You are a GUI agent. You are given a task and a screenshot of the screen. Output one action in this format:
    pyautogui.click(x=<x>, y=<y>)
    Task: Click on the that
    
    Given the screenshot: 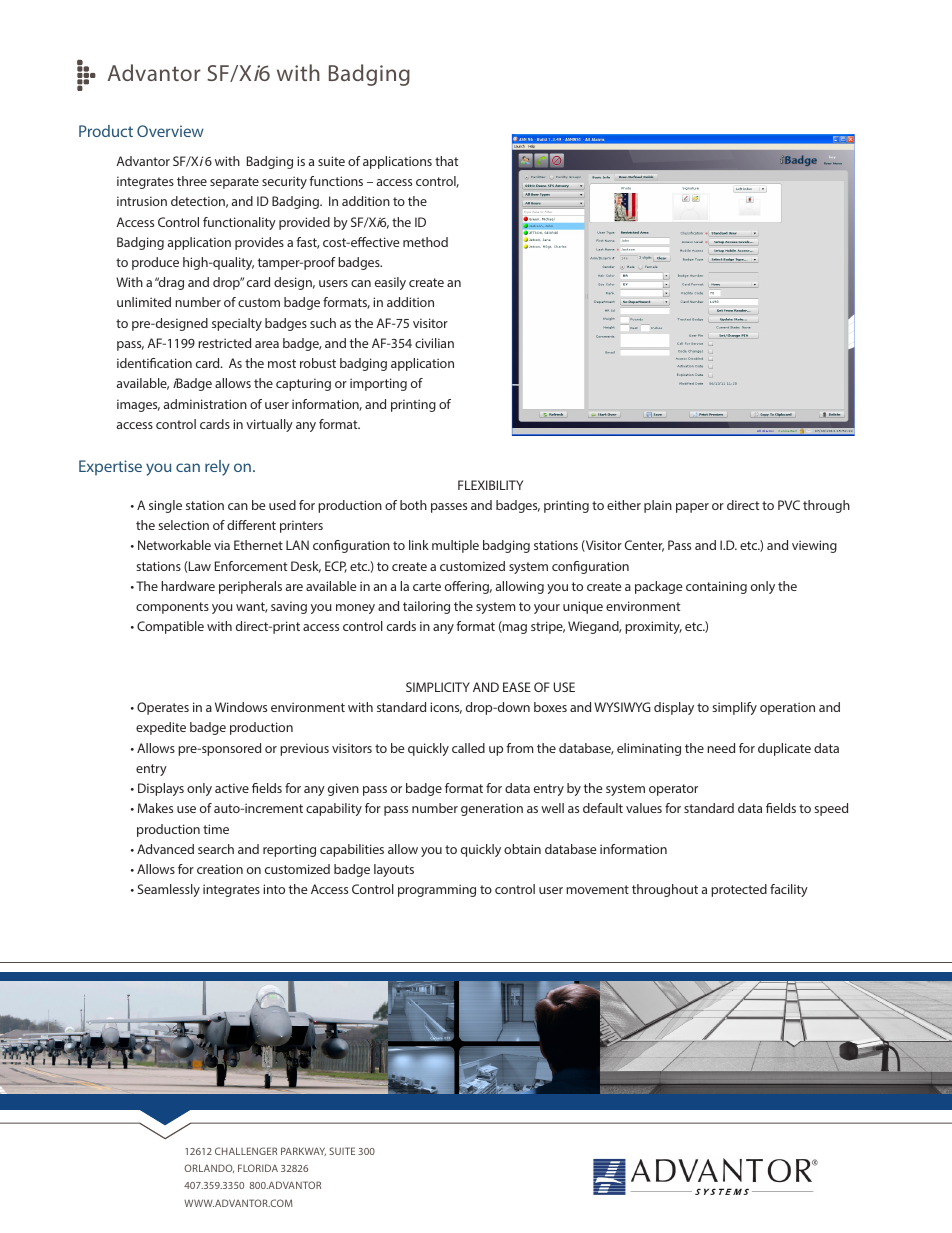 What is the action you would take?
    pyautogui.click(x=446, y=161)
